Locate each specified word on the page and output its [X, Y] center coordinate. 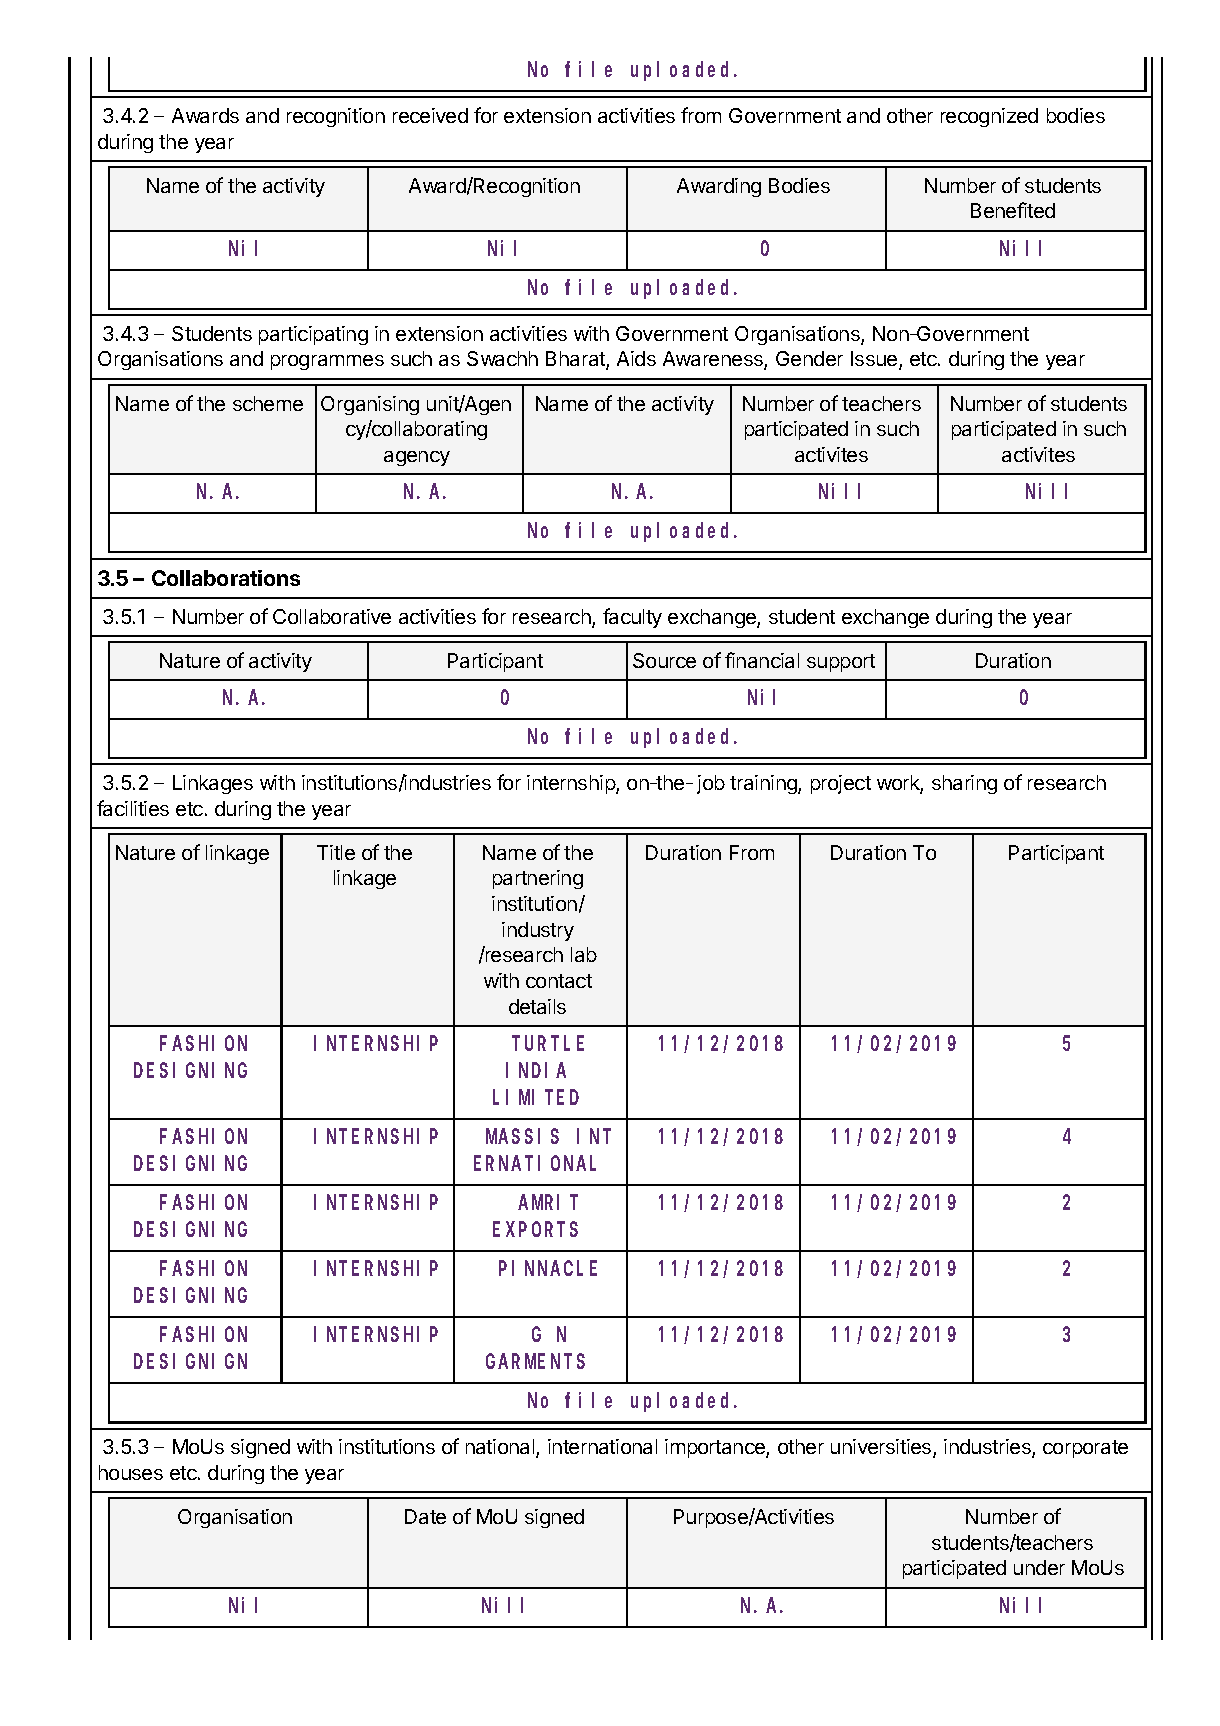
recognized [989, 117]
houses [131, 1472]
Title [336, 852]
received [430, 115]
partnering [538, 879]
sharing [964, 784]
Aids [636, 358]
